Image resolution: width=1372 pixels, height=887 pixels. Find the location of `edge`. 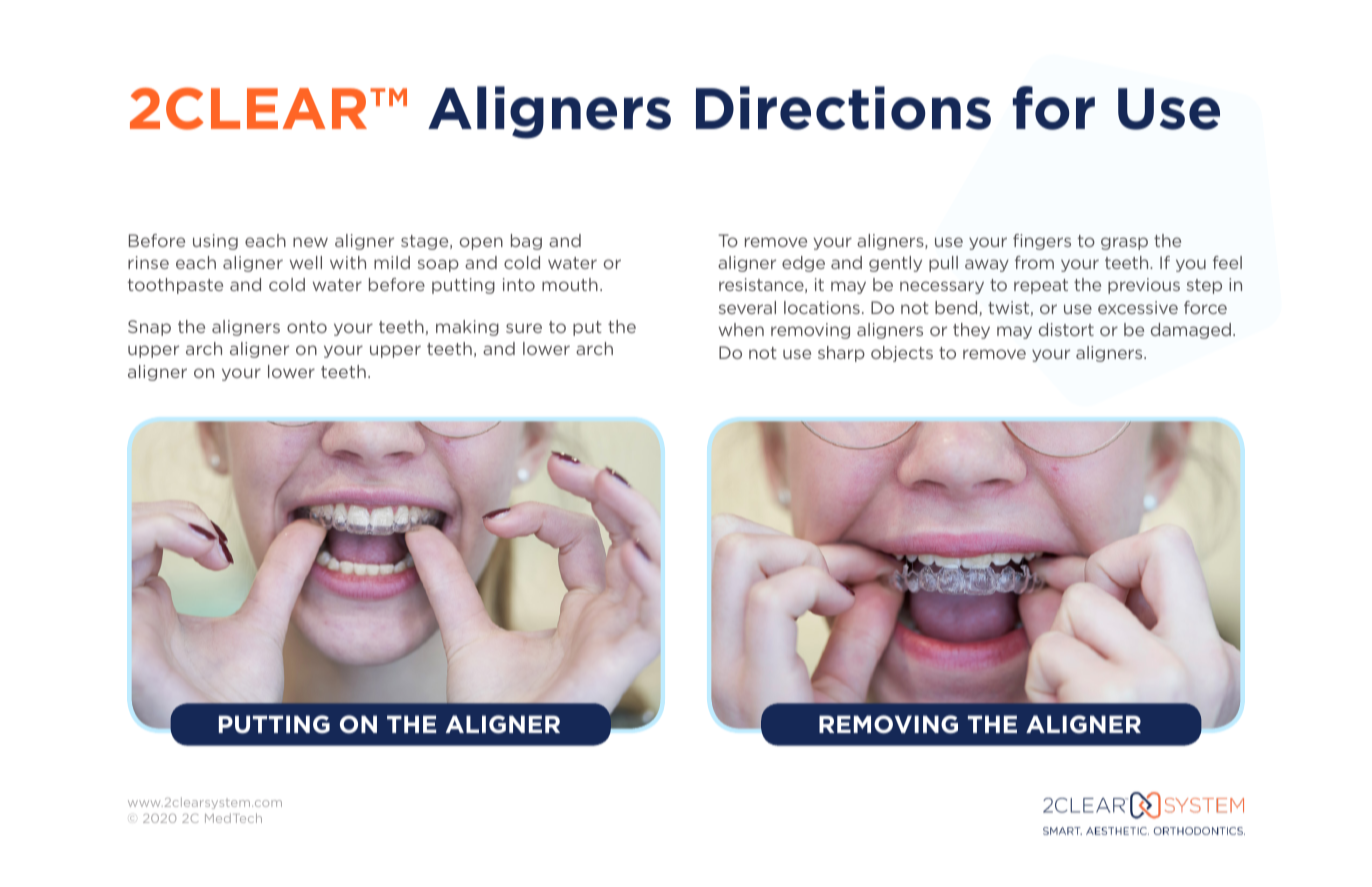

edge is located at coordinates (803, 264).
